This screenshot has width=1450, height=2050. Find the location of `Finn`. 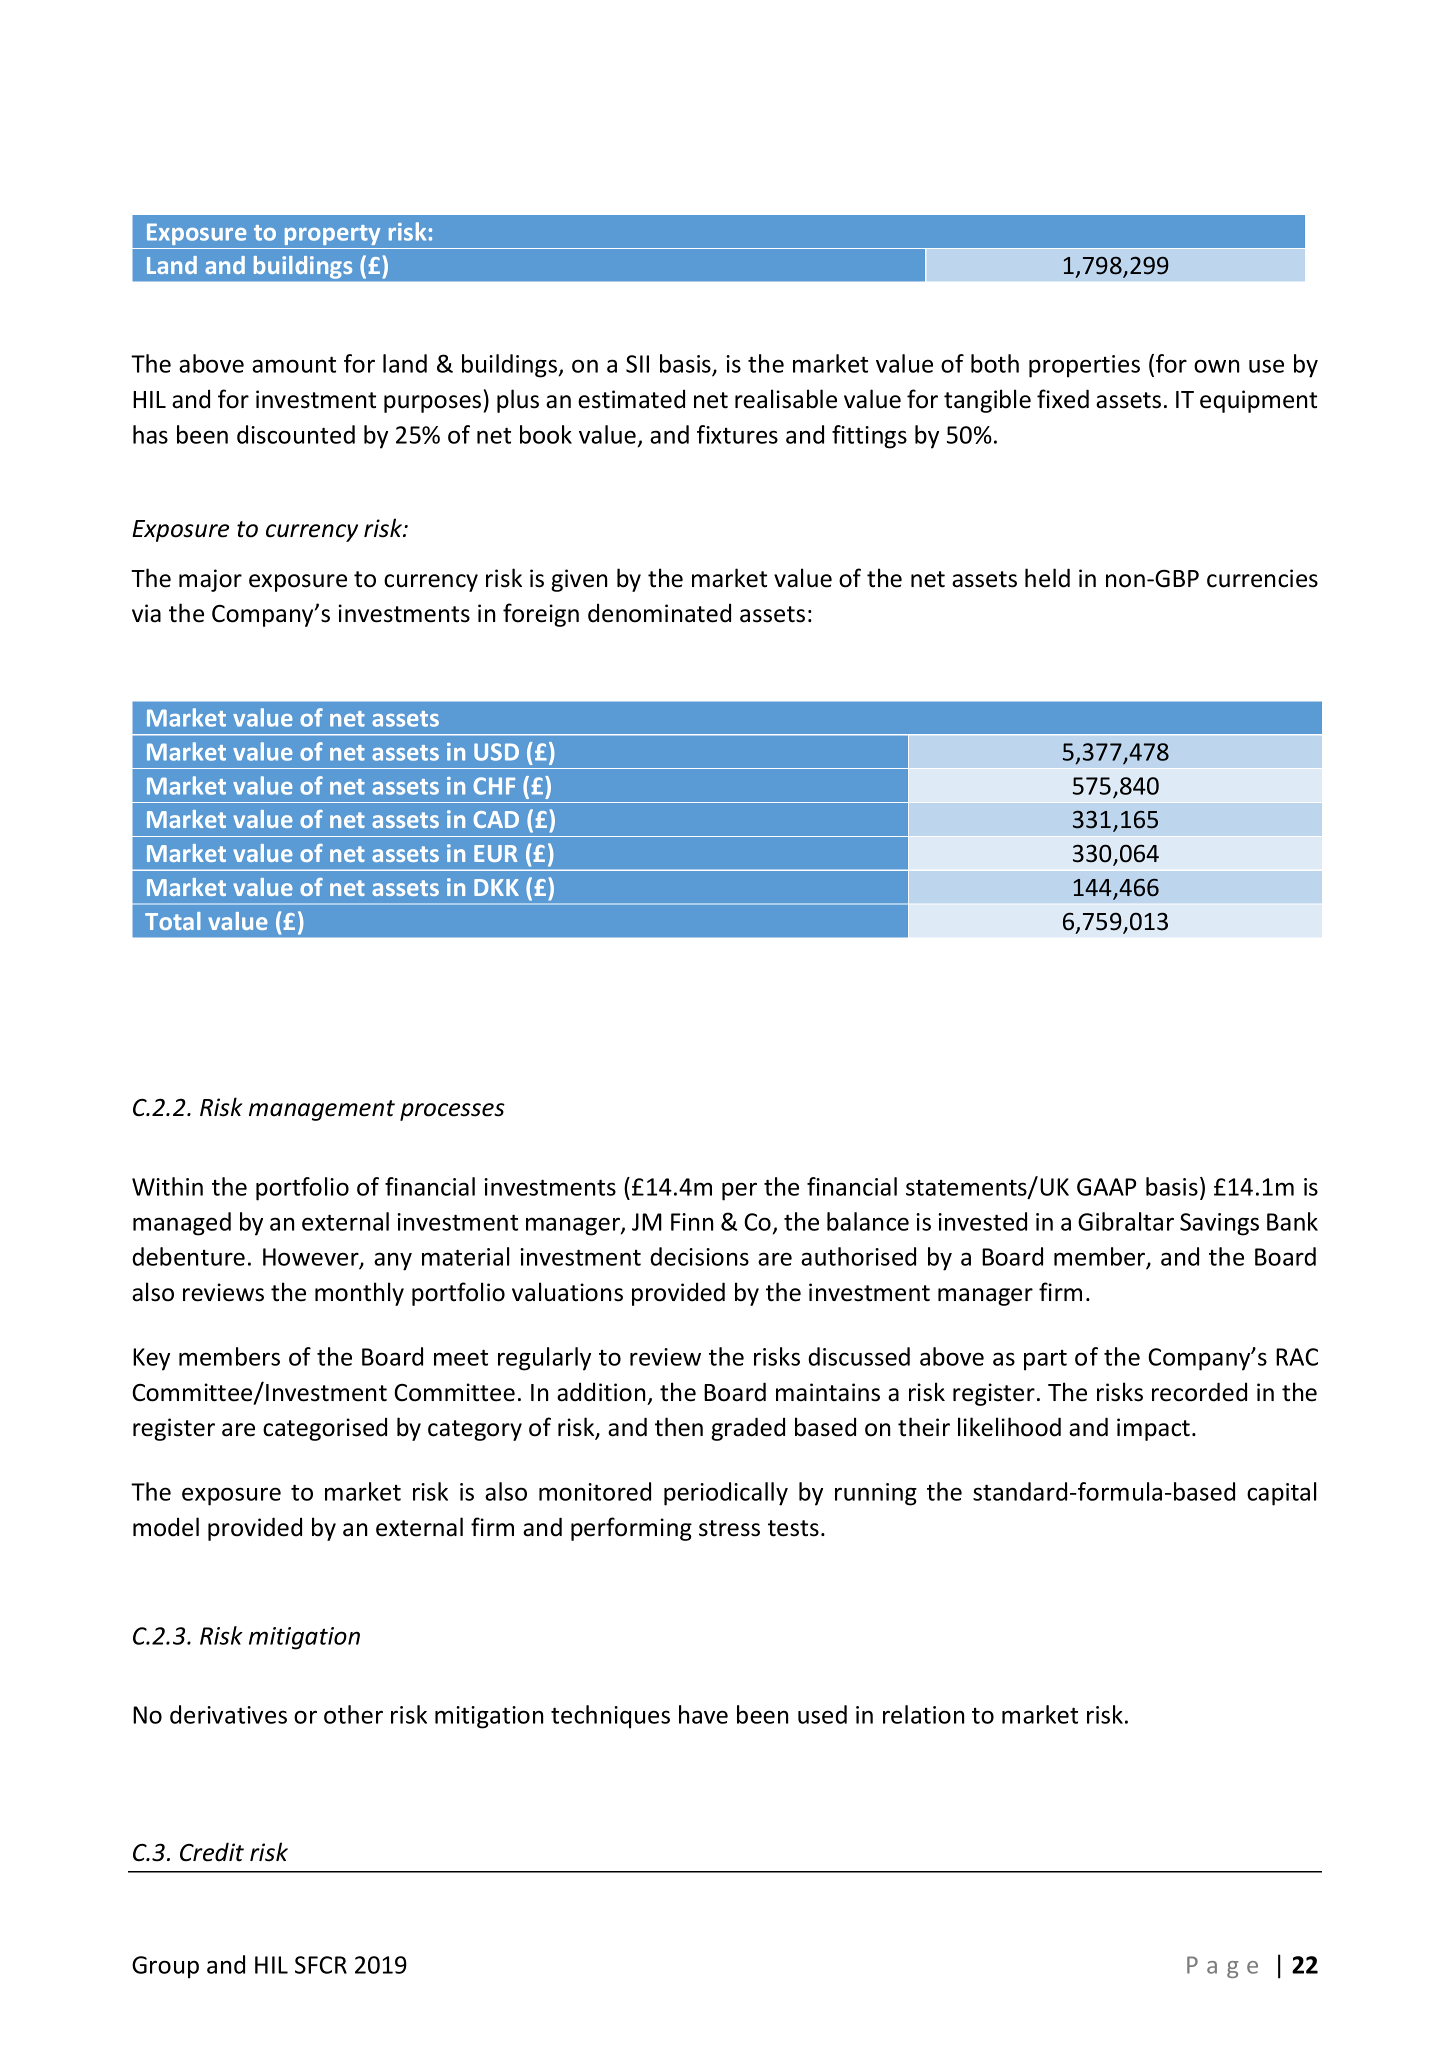

Finn is located at coordinates (692, 1222).
